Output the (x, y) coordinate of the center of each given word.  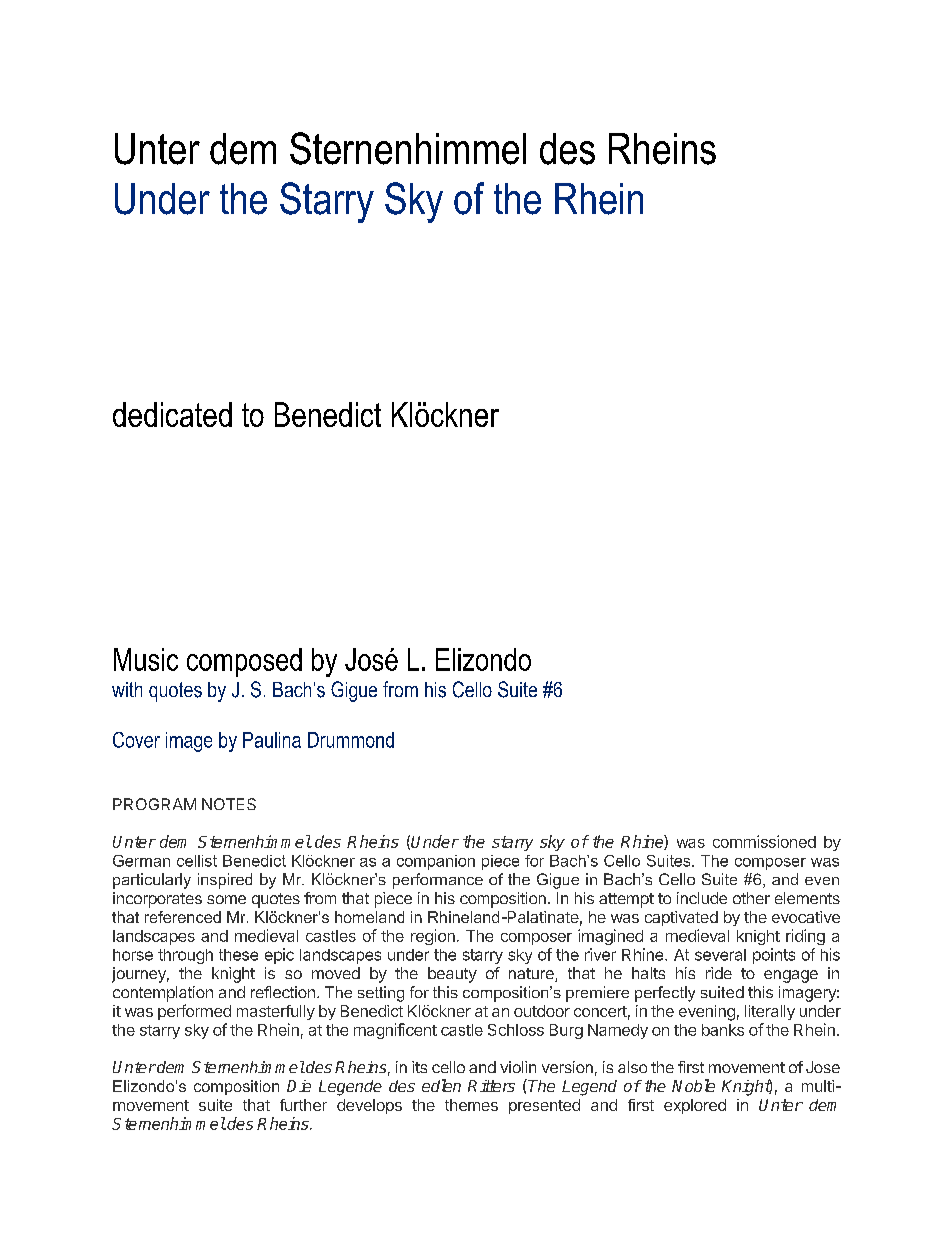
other (751, 898)
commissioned (764, 841)
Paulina (272, 740)
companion (436, 862)
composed (244, 662)
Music (146, 659)
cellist (197, 861)
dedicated (172, 414)
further (303, 1105)
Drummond (351, 740)
